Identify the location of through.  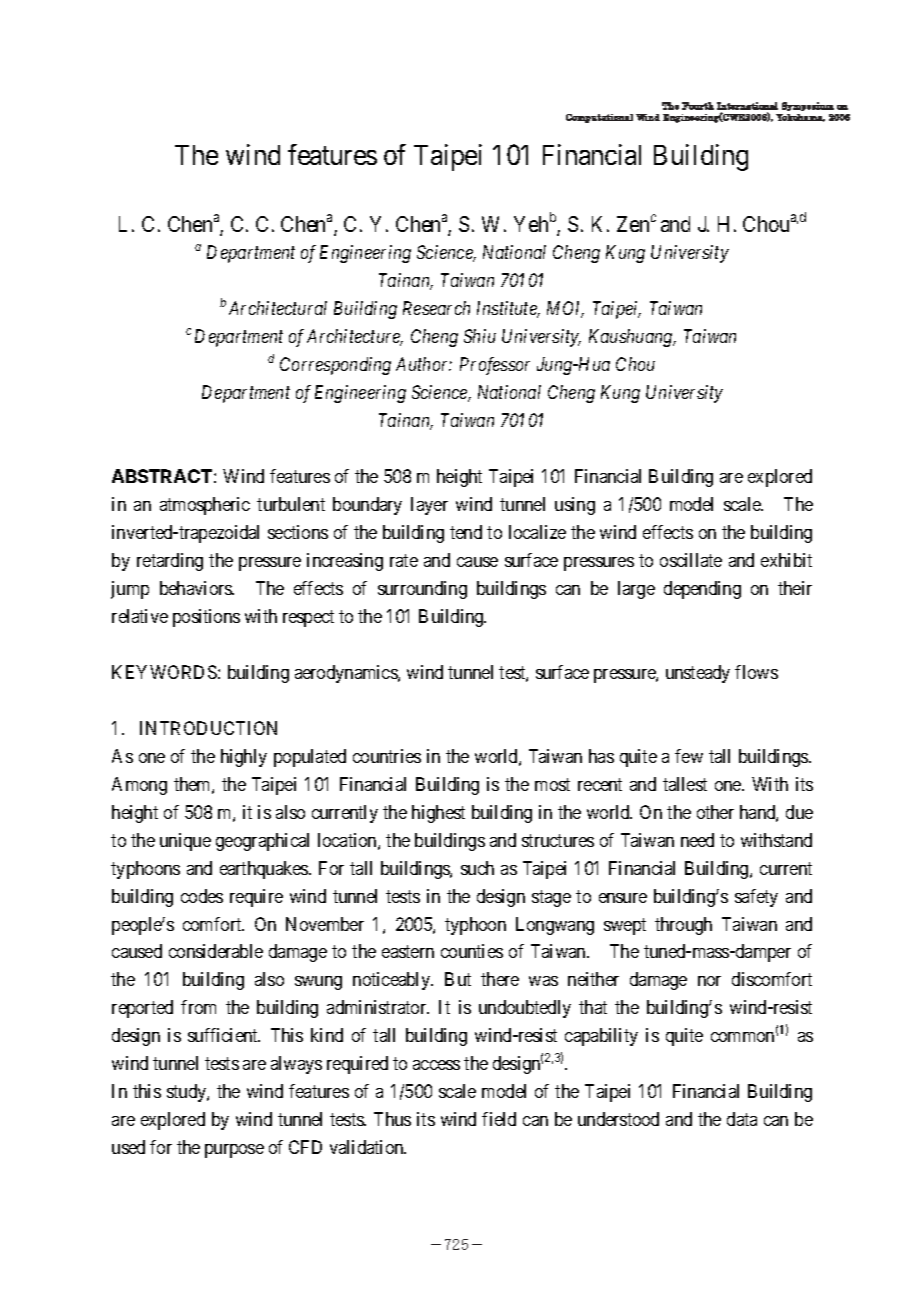
(683, 926).
